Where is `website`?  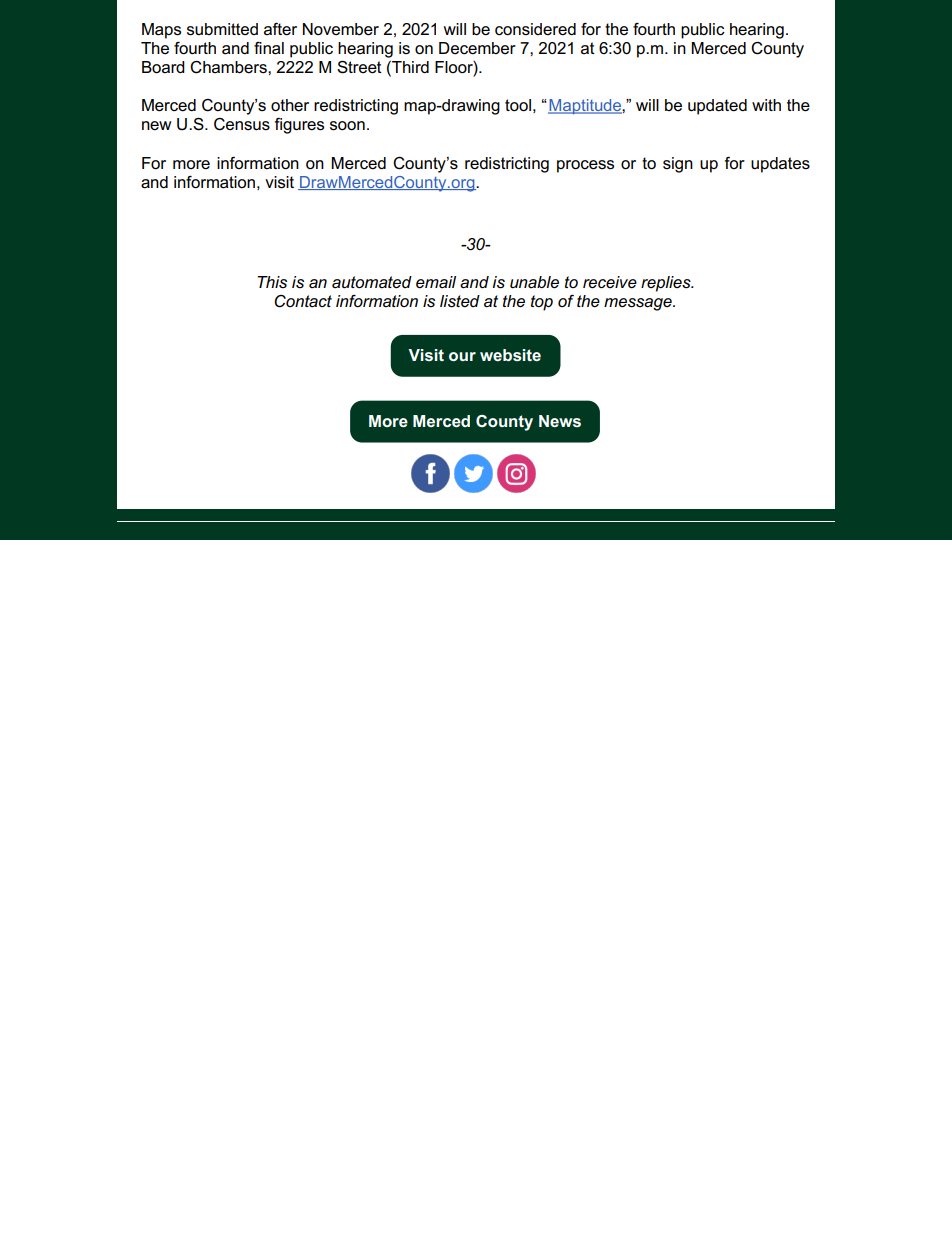
website is located at coordinates (510, 355).
